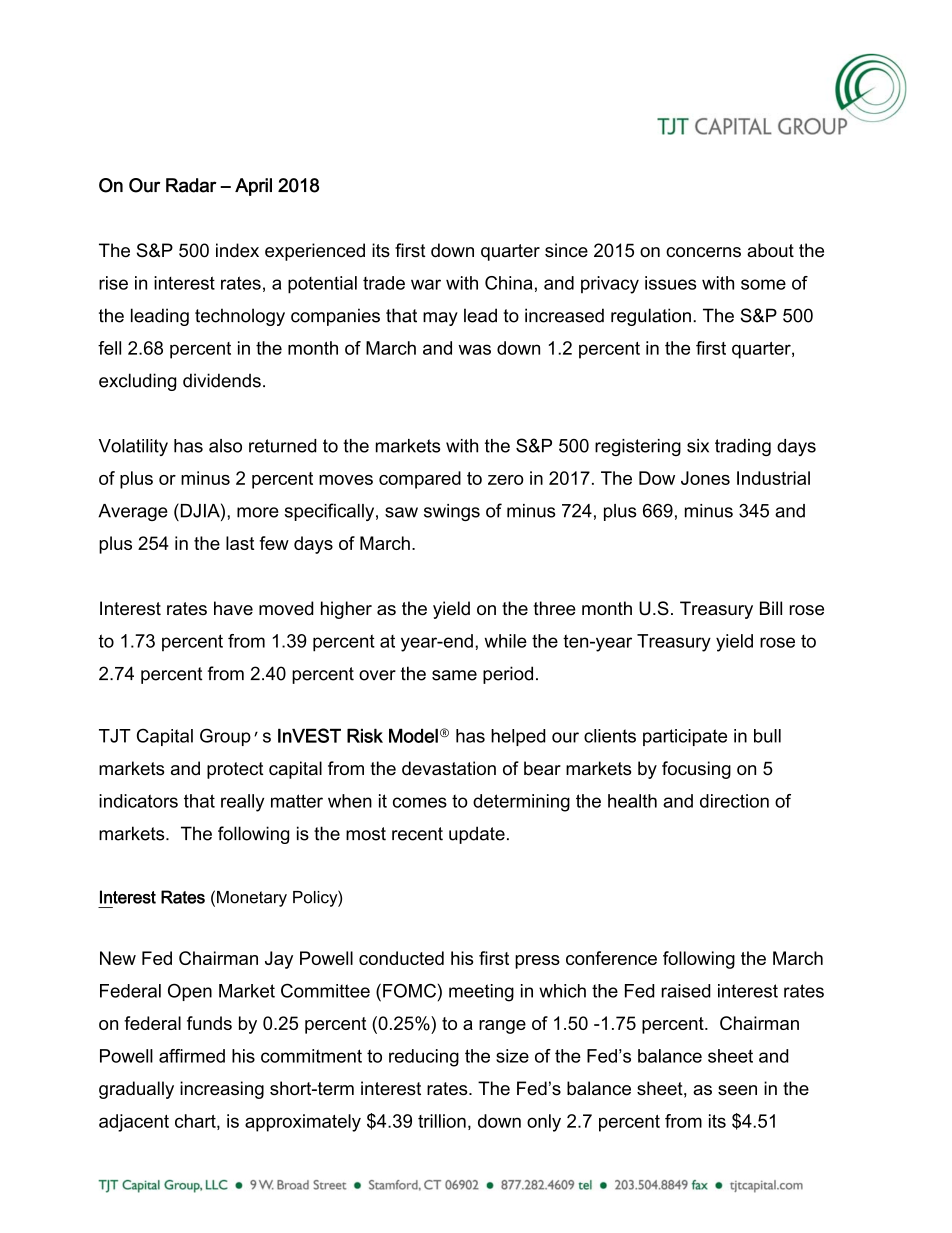  I want to click on concerns, so click(703, 252).
